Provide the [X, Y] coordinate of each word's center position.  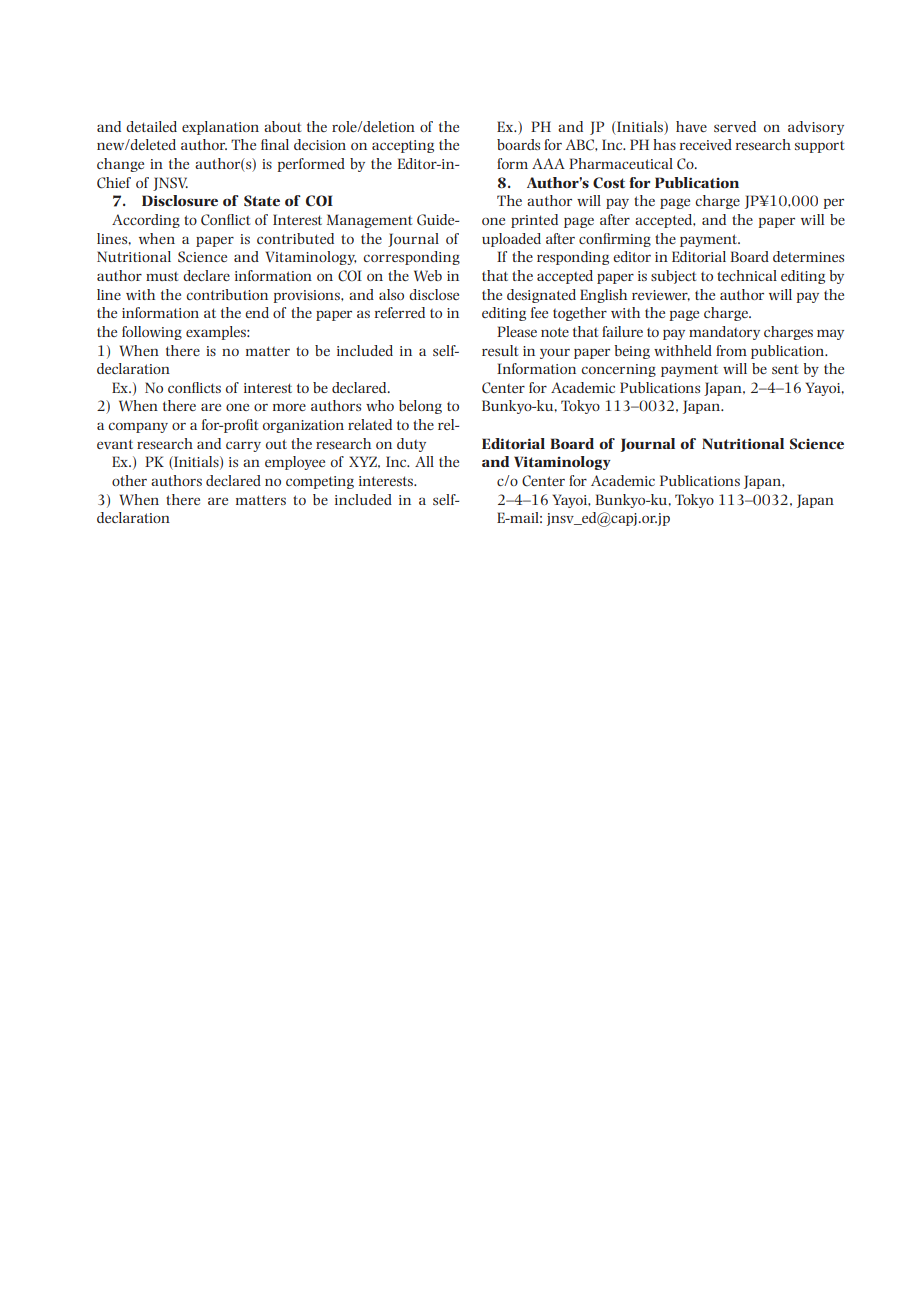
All [424, 461]
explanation [220, 128]
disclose [434, 294]
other [129, 480]
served [735, 126]
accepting [403, 146]
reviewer [661, 295]
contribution [227, 294]
